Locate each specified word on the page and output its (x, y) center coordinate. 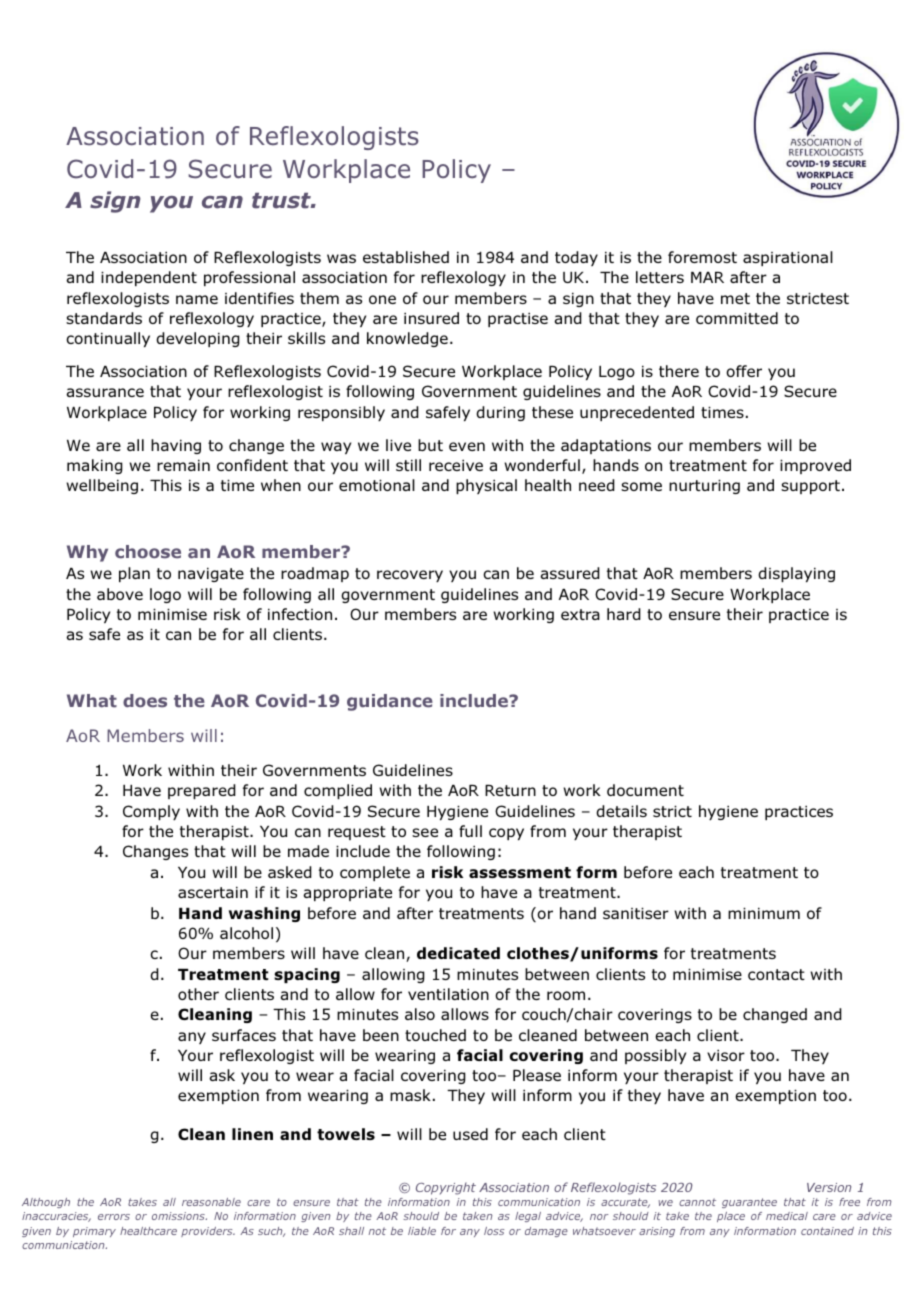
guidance (390, 702)
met (735, 298)
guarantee (749, 1203)
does (145, 701)
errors (114, 1217)
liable (422, 1231)
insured (431, 318)
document (645, 790)
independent (149, 278)
